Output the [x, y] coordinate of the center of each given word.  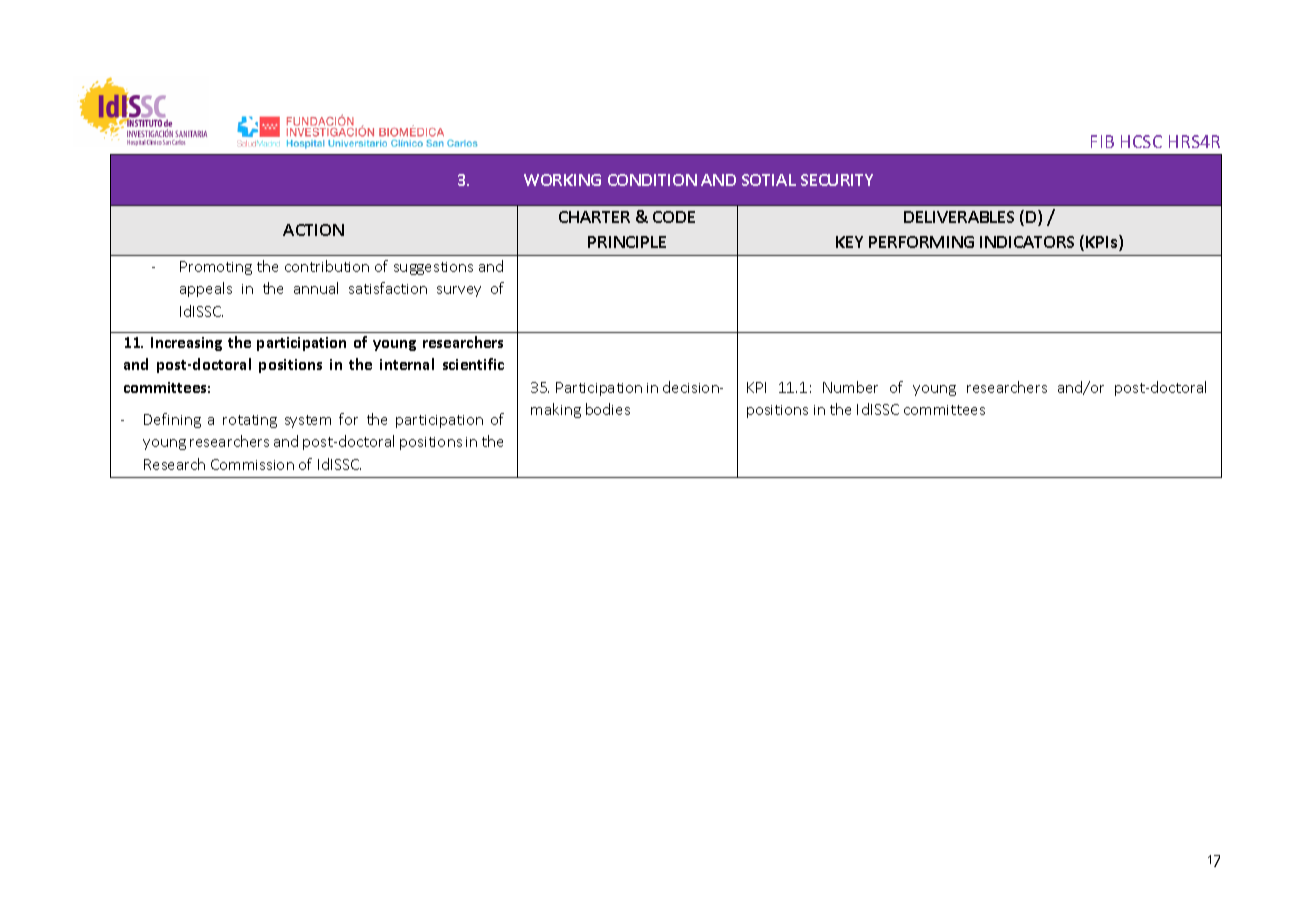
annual [316, 288]
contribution [327, 266]
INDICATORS [1027, 242]
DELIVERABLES [959, 217]
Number [850, 387]
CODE [674, 217]
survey [459, 291]
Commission [252, 464]
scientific [473, 364]
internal [407, 364]
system [308, 421]
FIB [1102, 141]
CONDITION [652, 180]
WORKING [562, 180]
